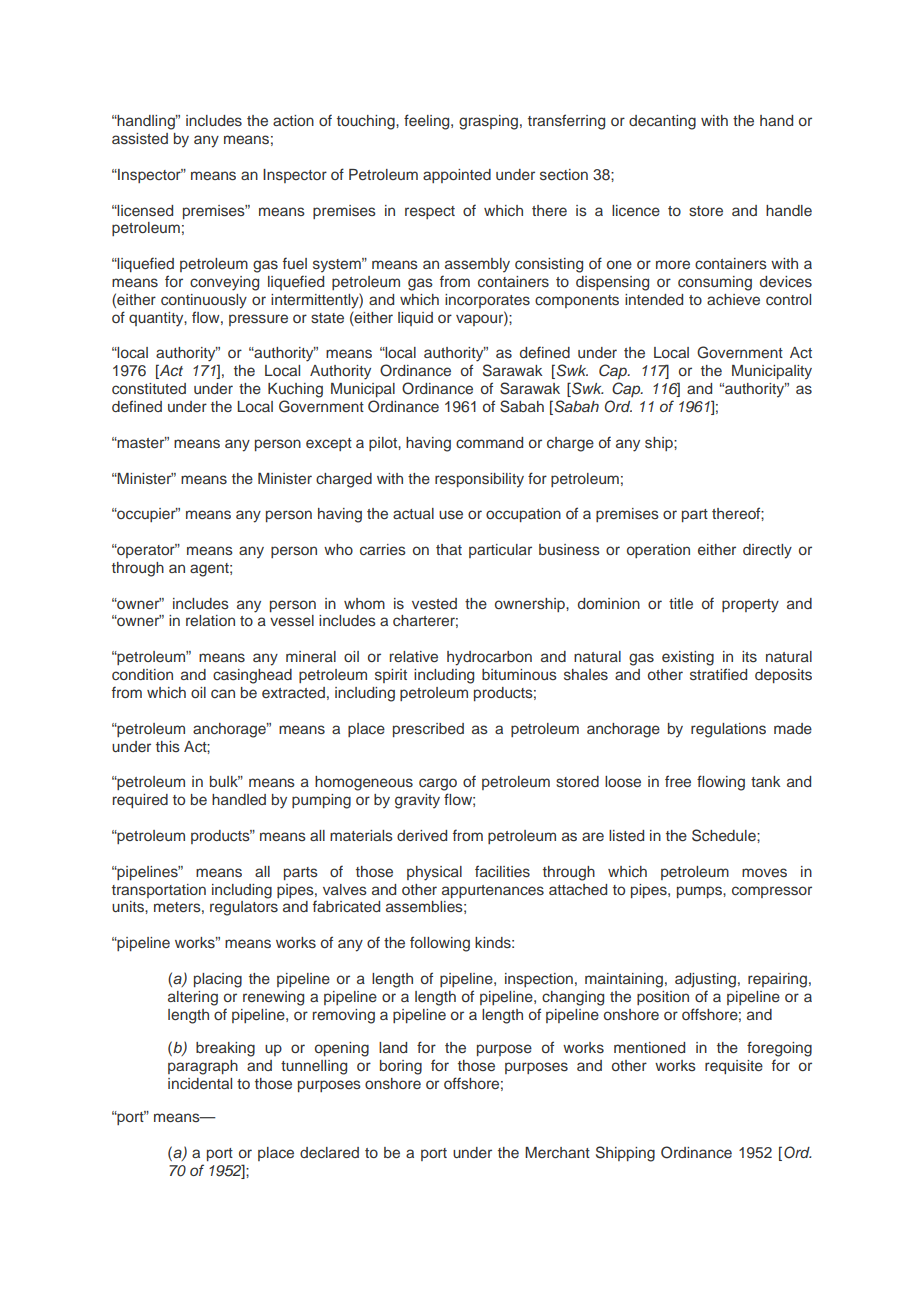 Image resolution: width=924 pixels, height=1308 pixels. What do you see at coordinates (200, 1083) in the image?
I see `incidental` at bounding box center [200, 1083].
